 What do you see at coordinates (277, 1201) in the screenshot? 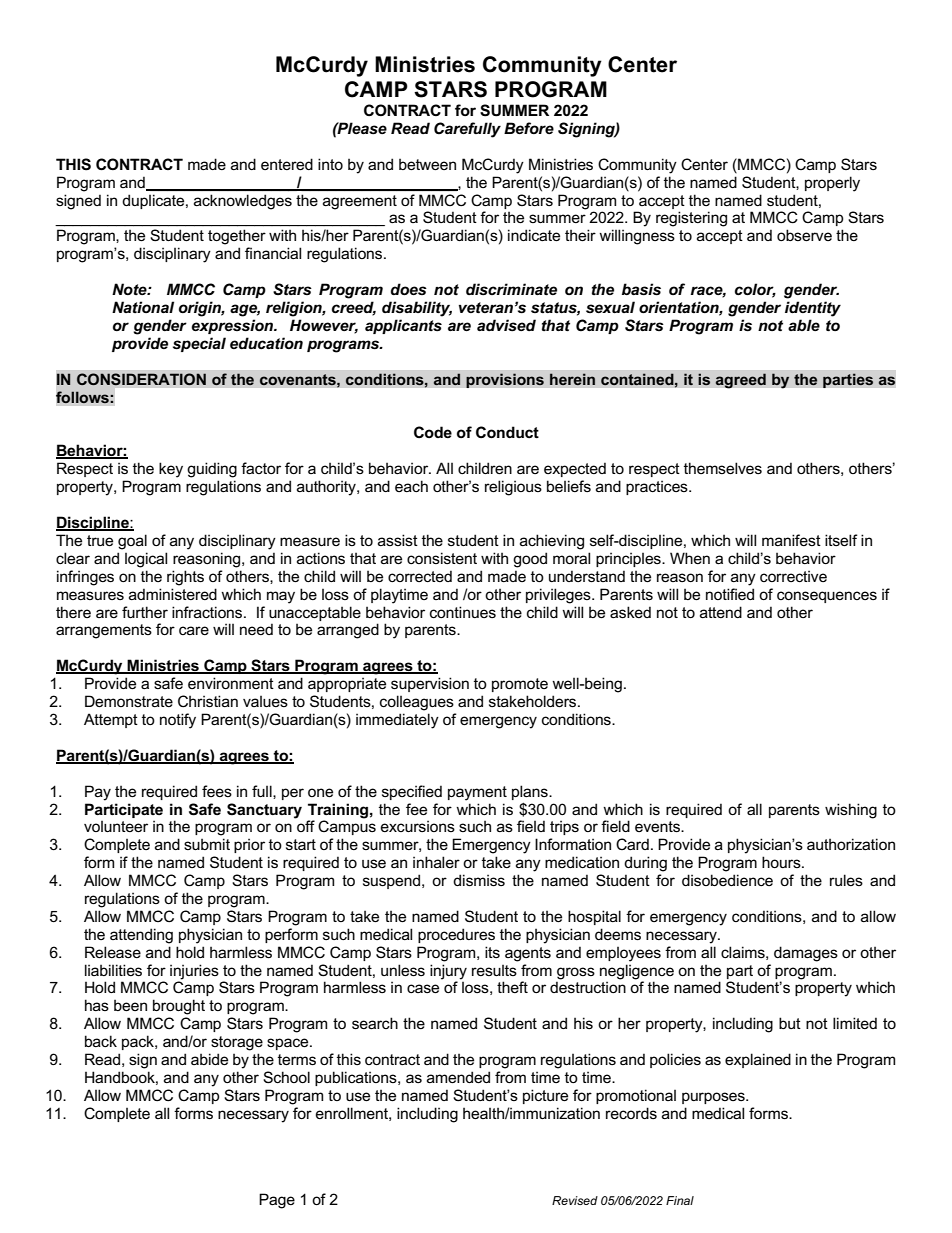
I see `Page` at bounding box center [277, 1201].
